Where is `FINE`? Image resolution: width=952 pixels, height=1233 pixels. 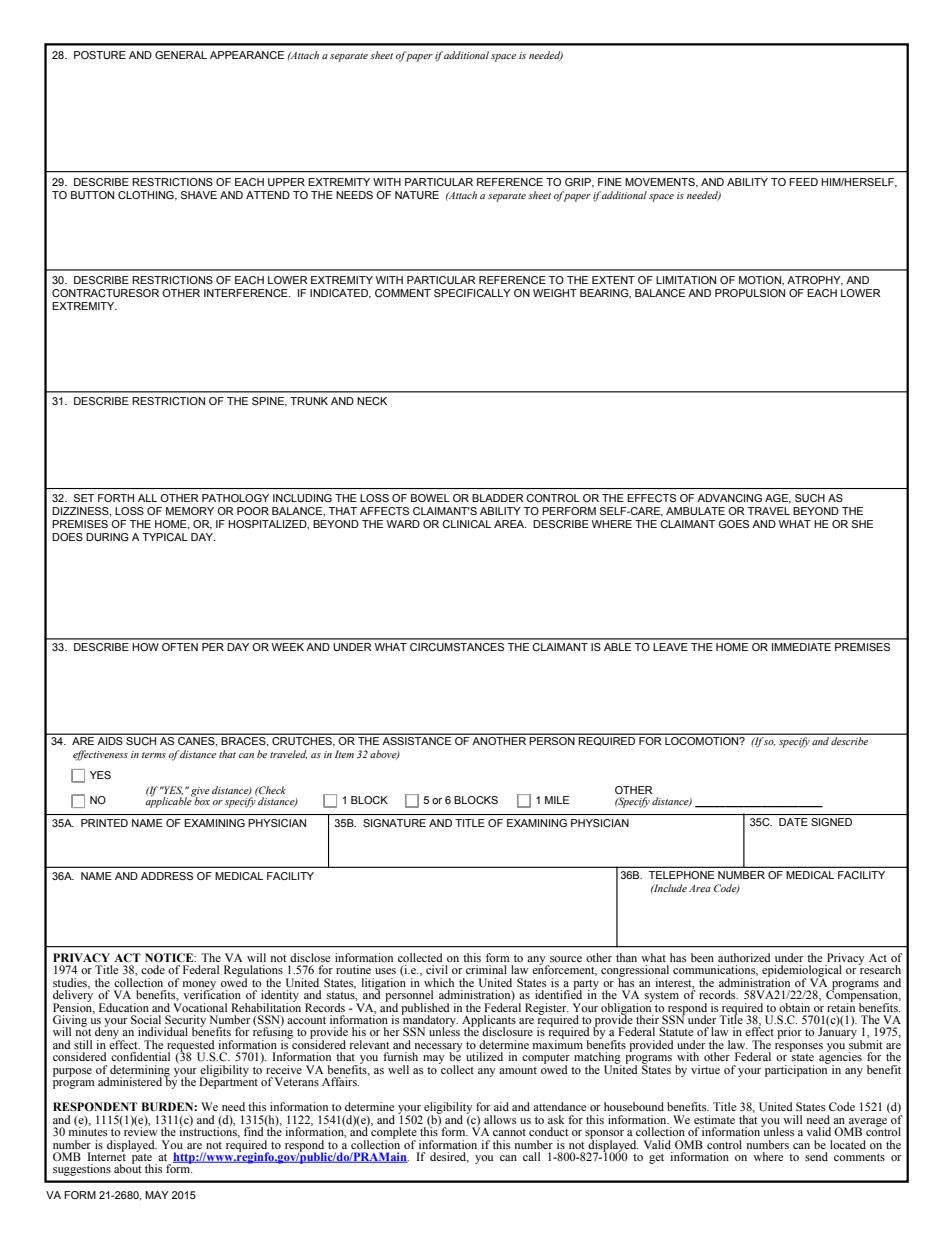
FINE is located at coordinates (610, 182).
